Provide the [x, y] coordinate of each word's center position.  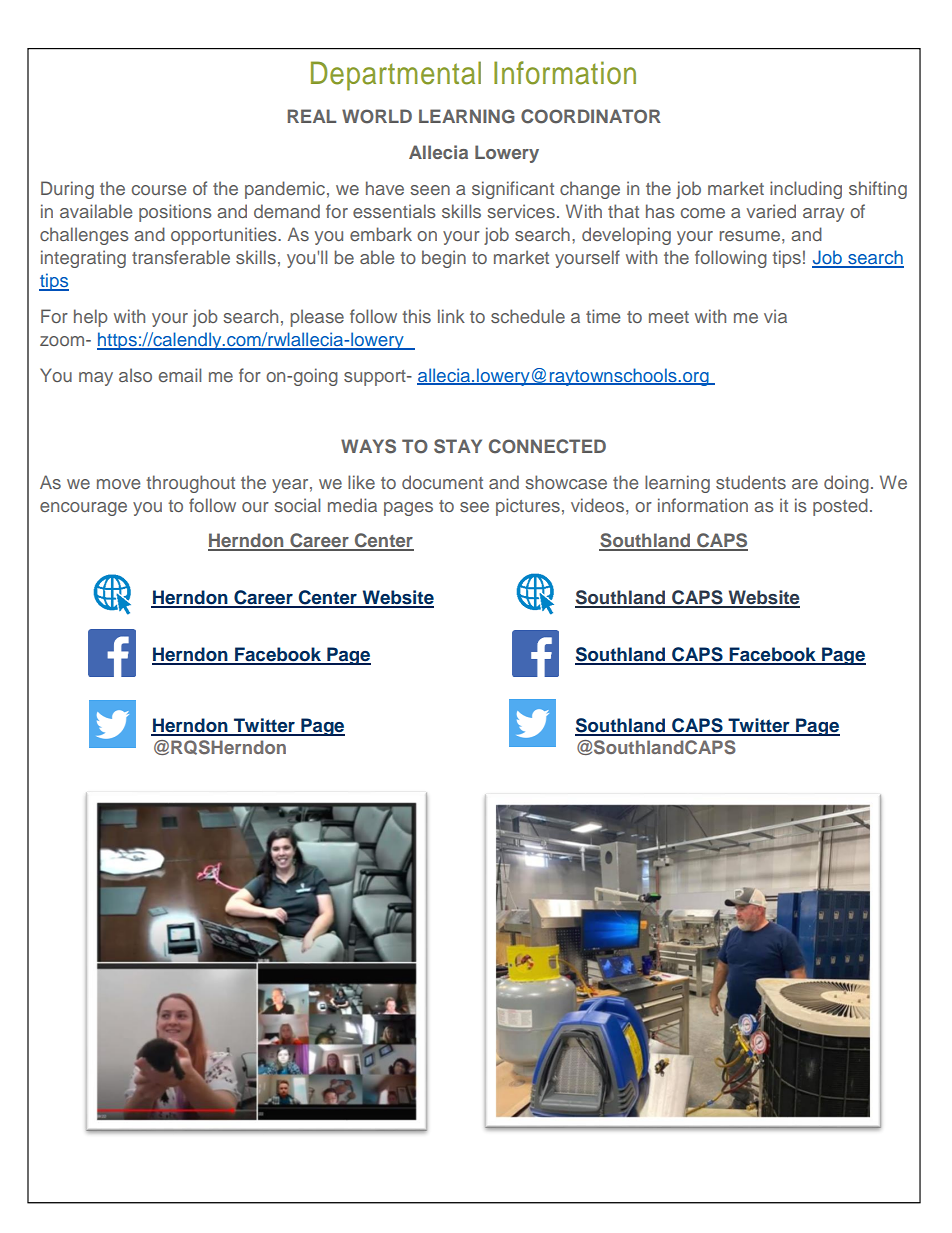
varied [771, 211]
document [442, 482]
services [521, 211]
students [751, 482]
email [180, 375]
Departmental [396, 76]
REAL [312, 116]
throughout [190, 484]
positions [175, 213]
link [451, 316]
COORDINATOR [591, 116]
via [775, 316]
